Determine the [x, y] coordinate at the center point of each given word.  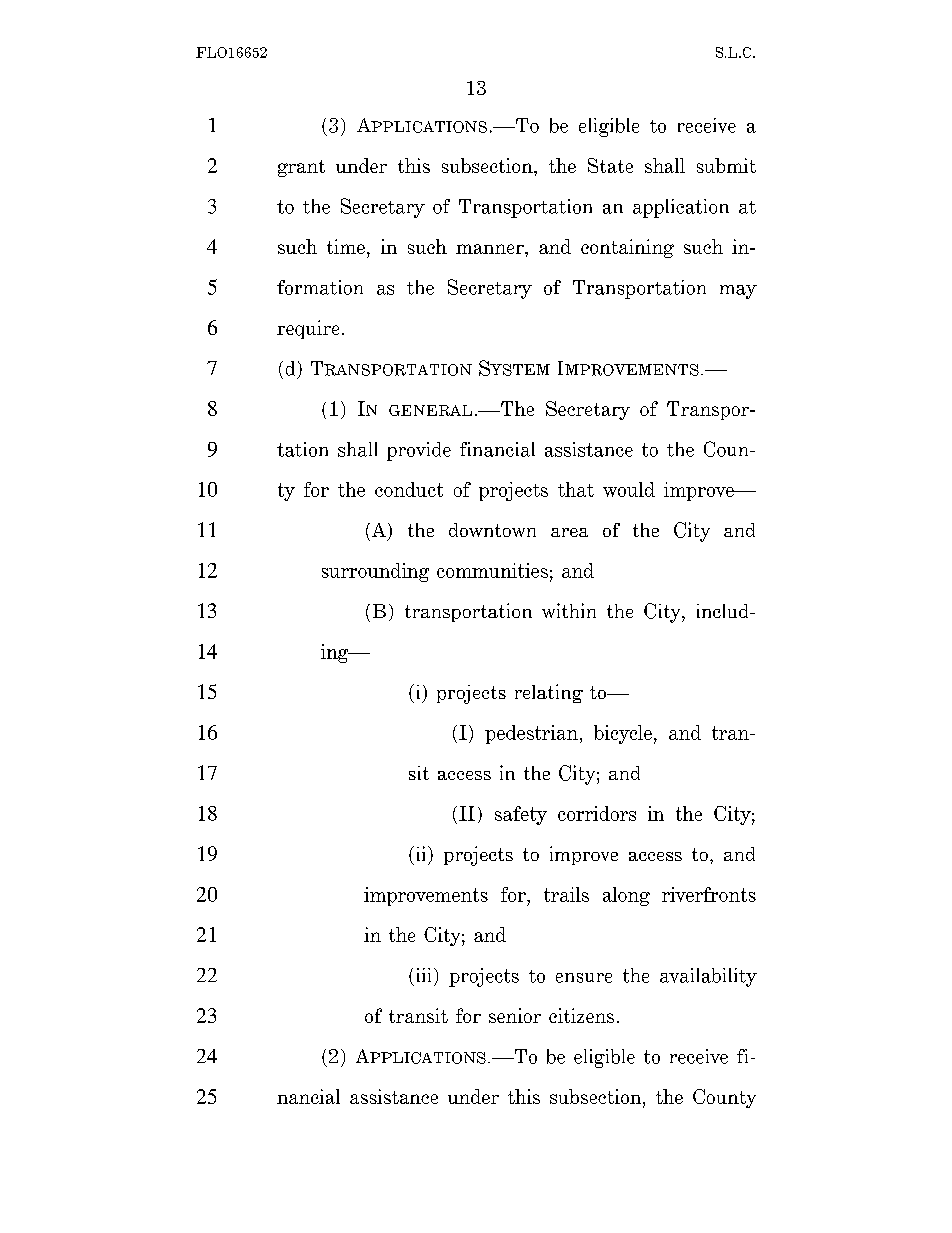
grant [301, 168]
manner [491, 249]
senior [515, 1015]
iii [426, 975]
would [629, 489]
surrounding [375, 572]
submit [726, 165]
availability [708, 977]
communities [492, 570]
